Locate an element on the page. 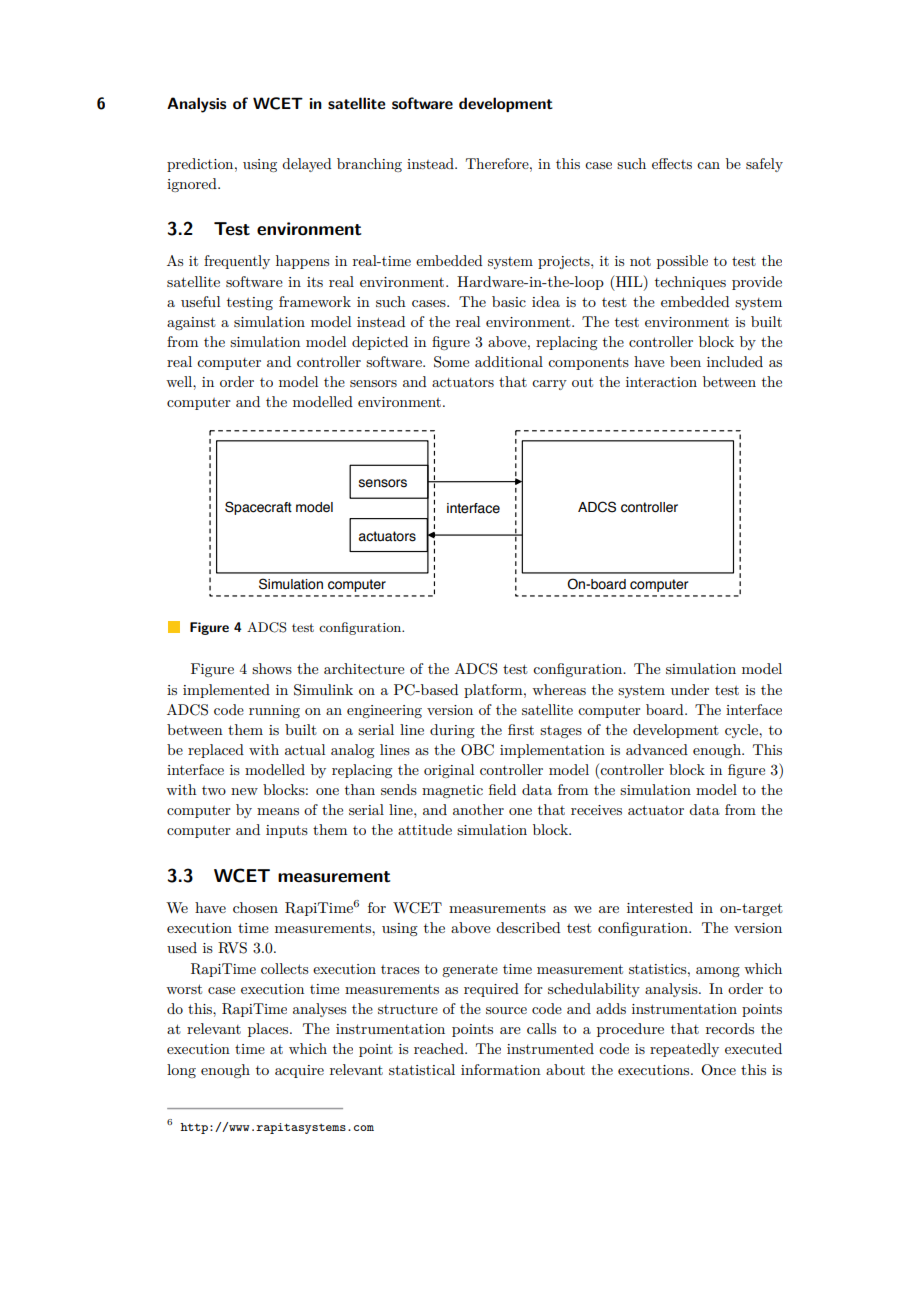 The width and height of the document is (924, 1308). ignored is located at coordinates (193, 185).
